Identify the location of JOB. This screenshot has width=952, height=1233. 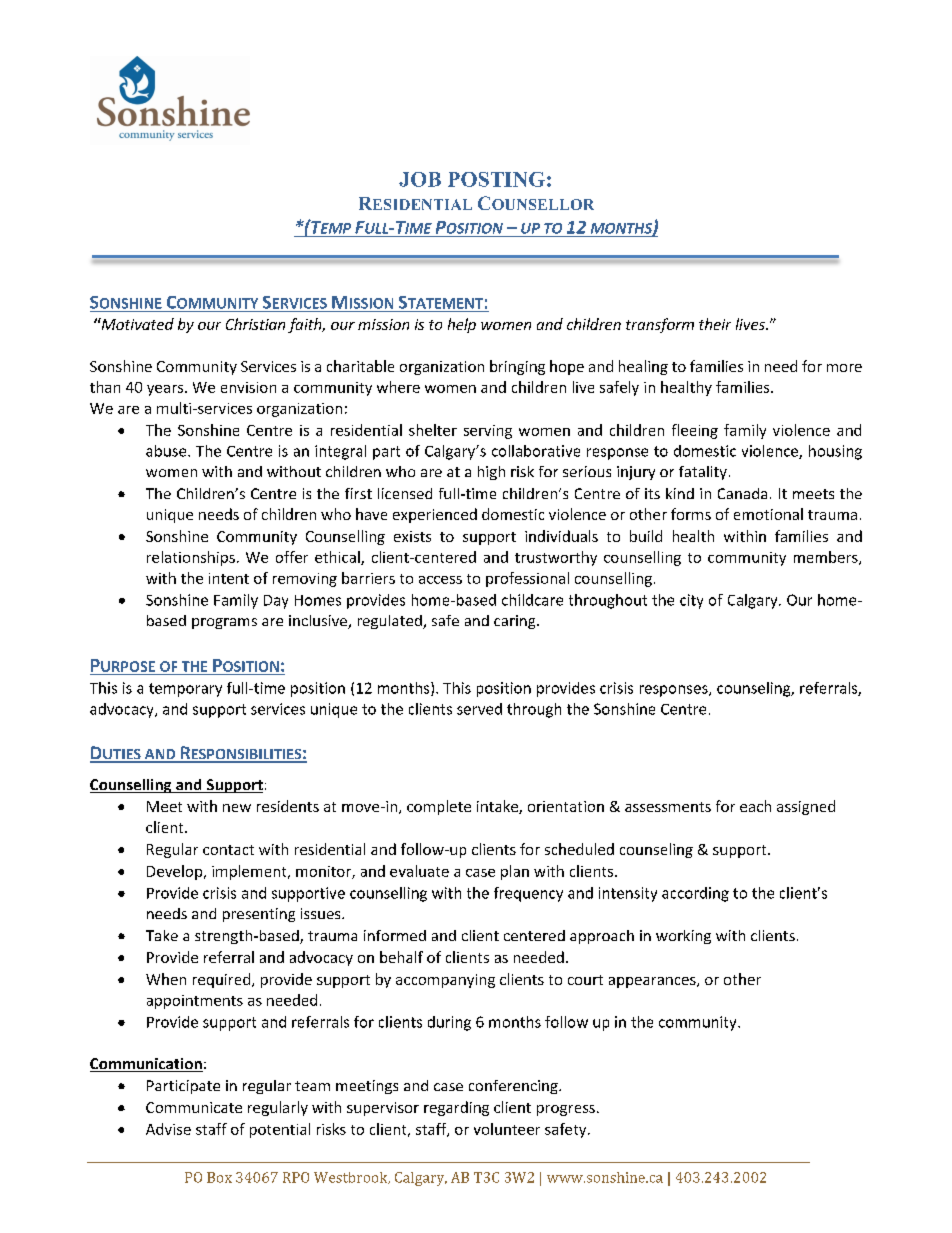
(420, 179).
